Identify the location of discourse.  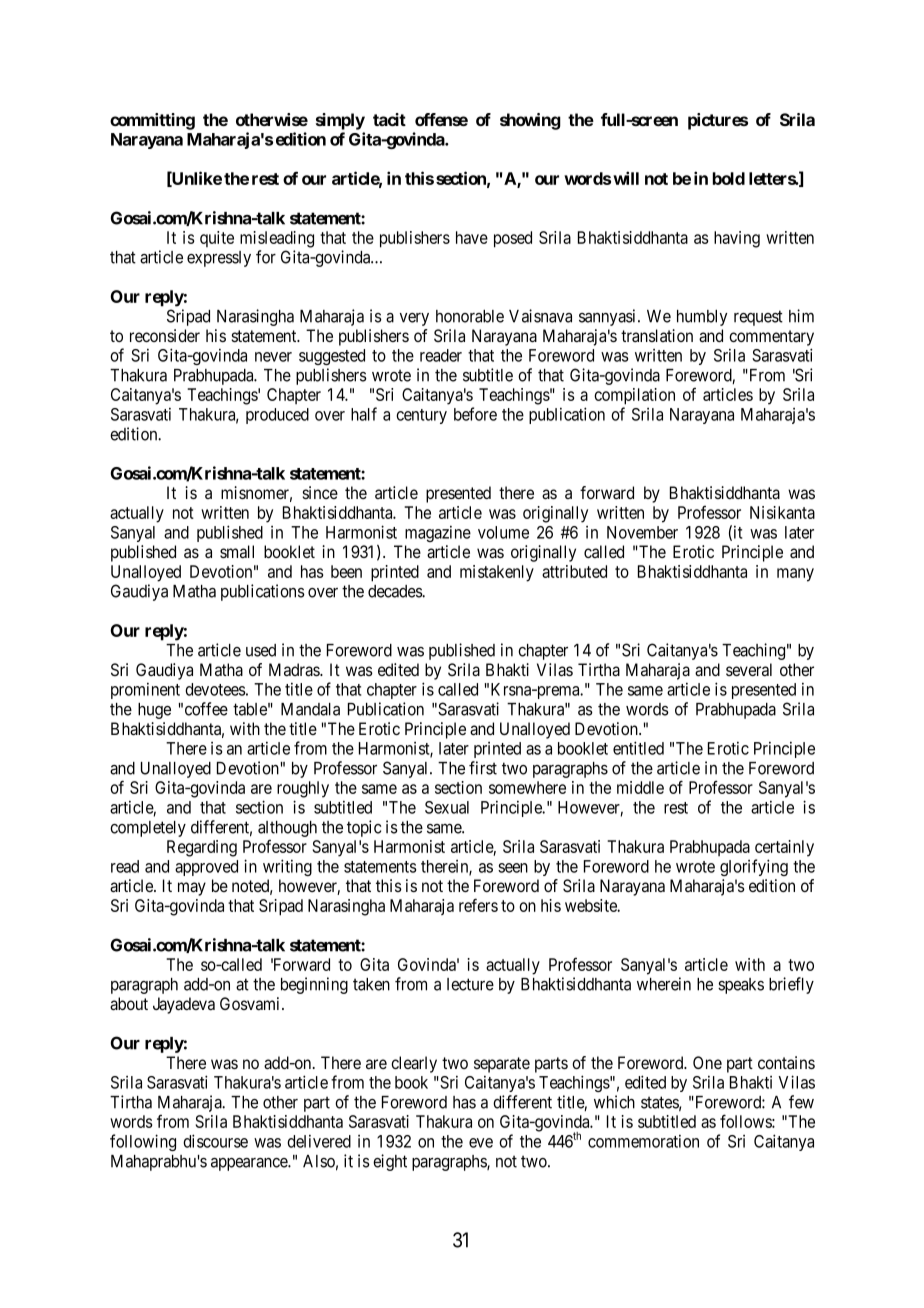
(215, 1141).
